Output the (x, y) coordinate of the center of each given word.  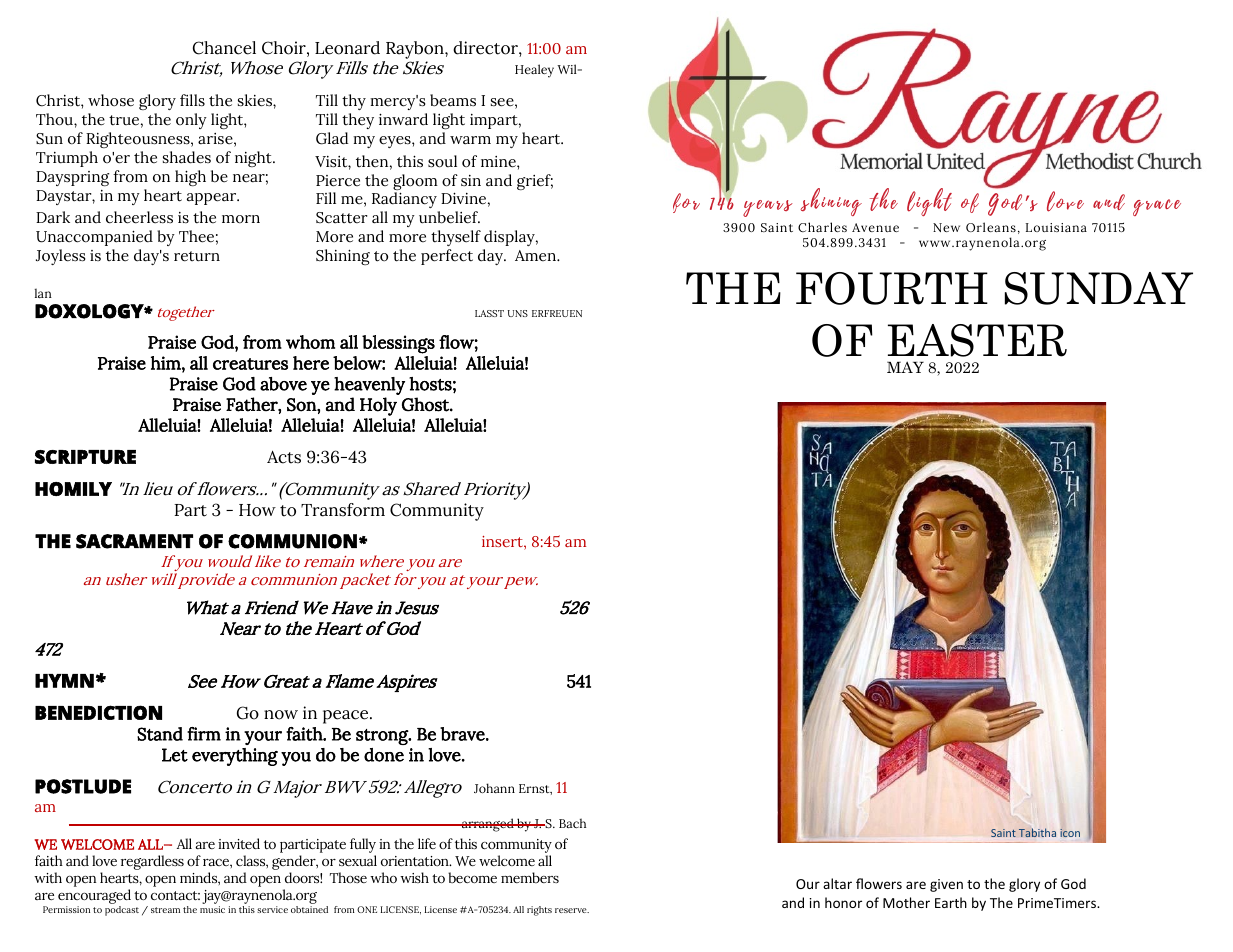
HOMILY (73, 489)
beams (453, 100)
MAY (905, 367)
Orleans (991, 227)
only (191, 121)
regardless (152, 862)
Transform (343, 510)
